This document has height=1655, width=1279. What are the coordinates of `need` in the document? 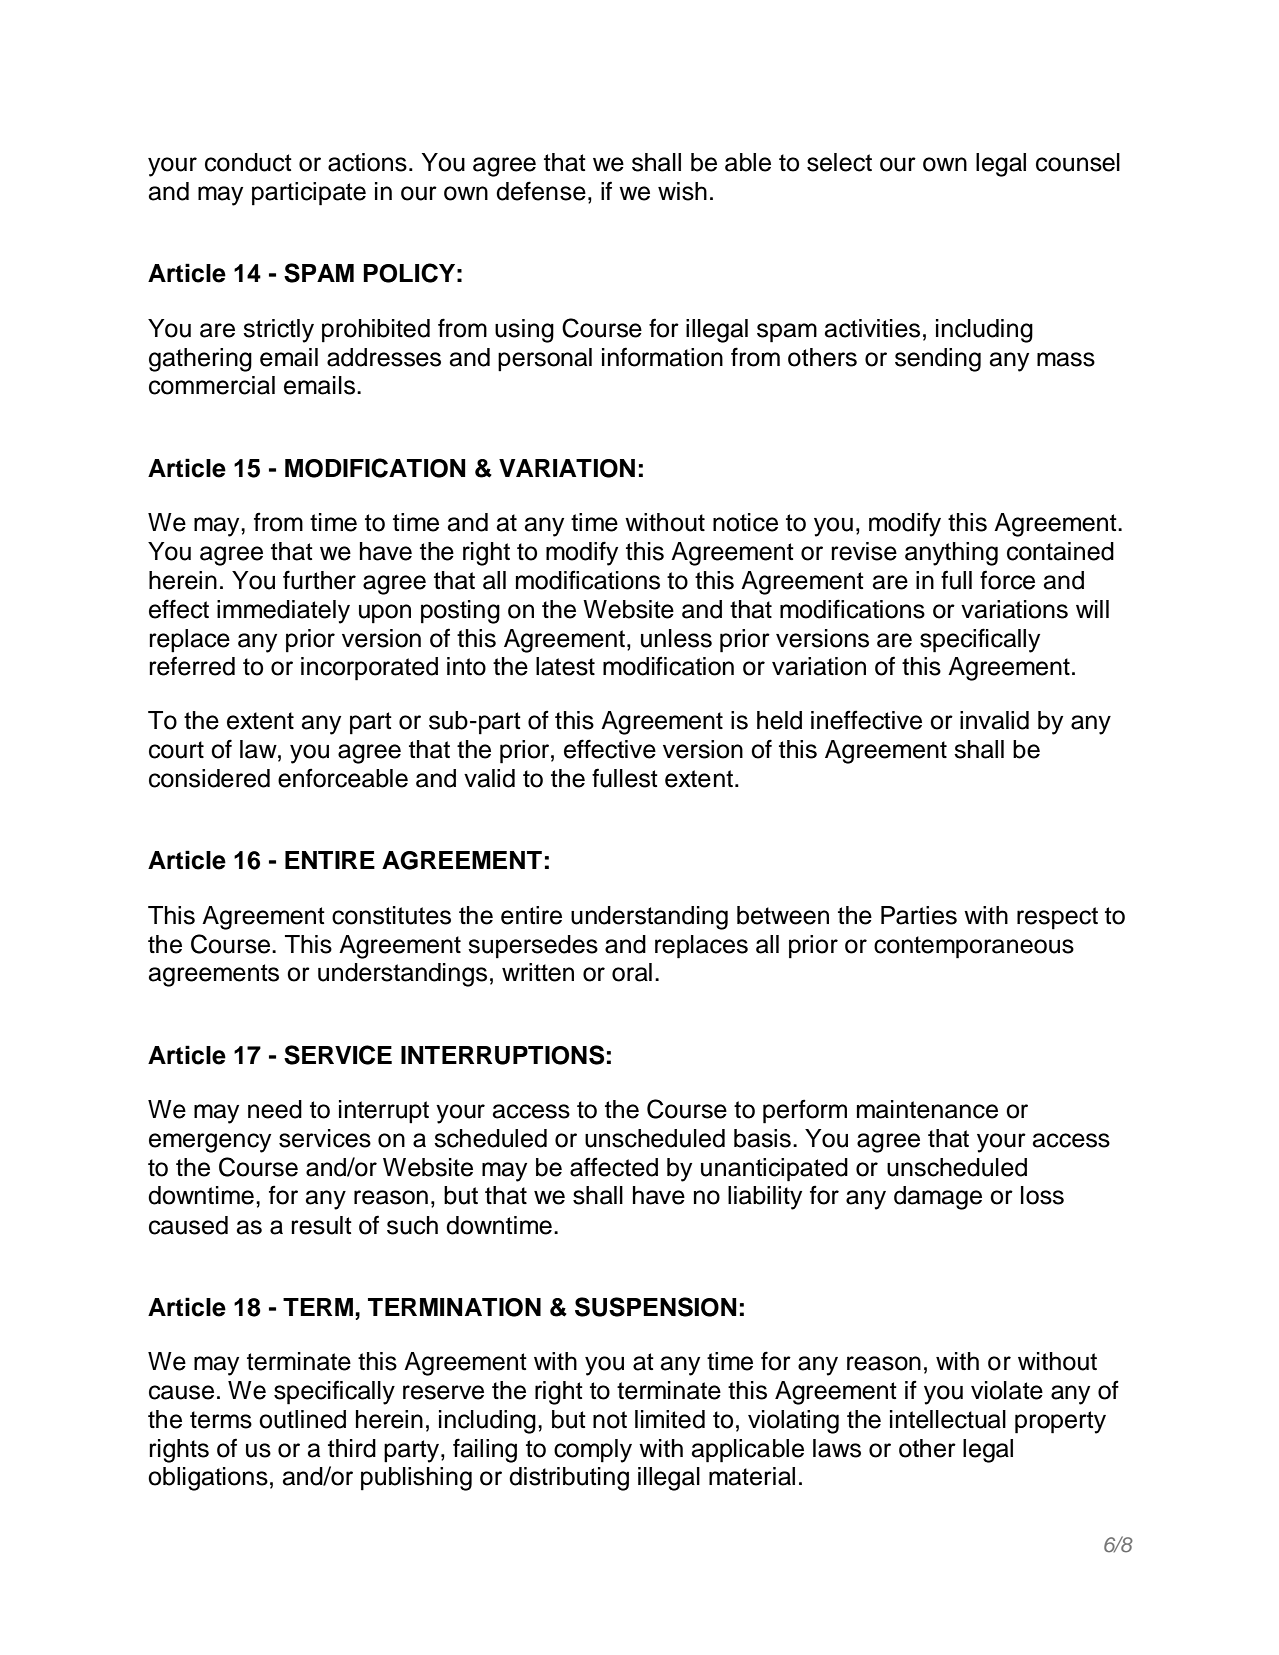 It's located at (275, 1109).
